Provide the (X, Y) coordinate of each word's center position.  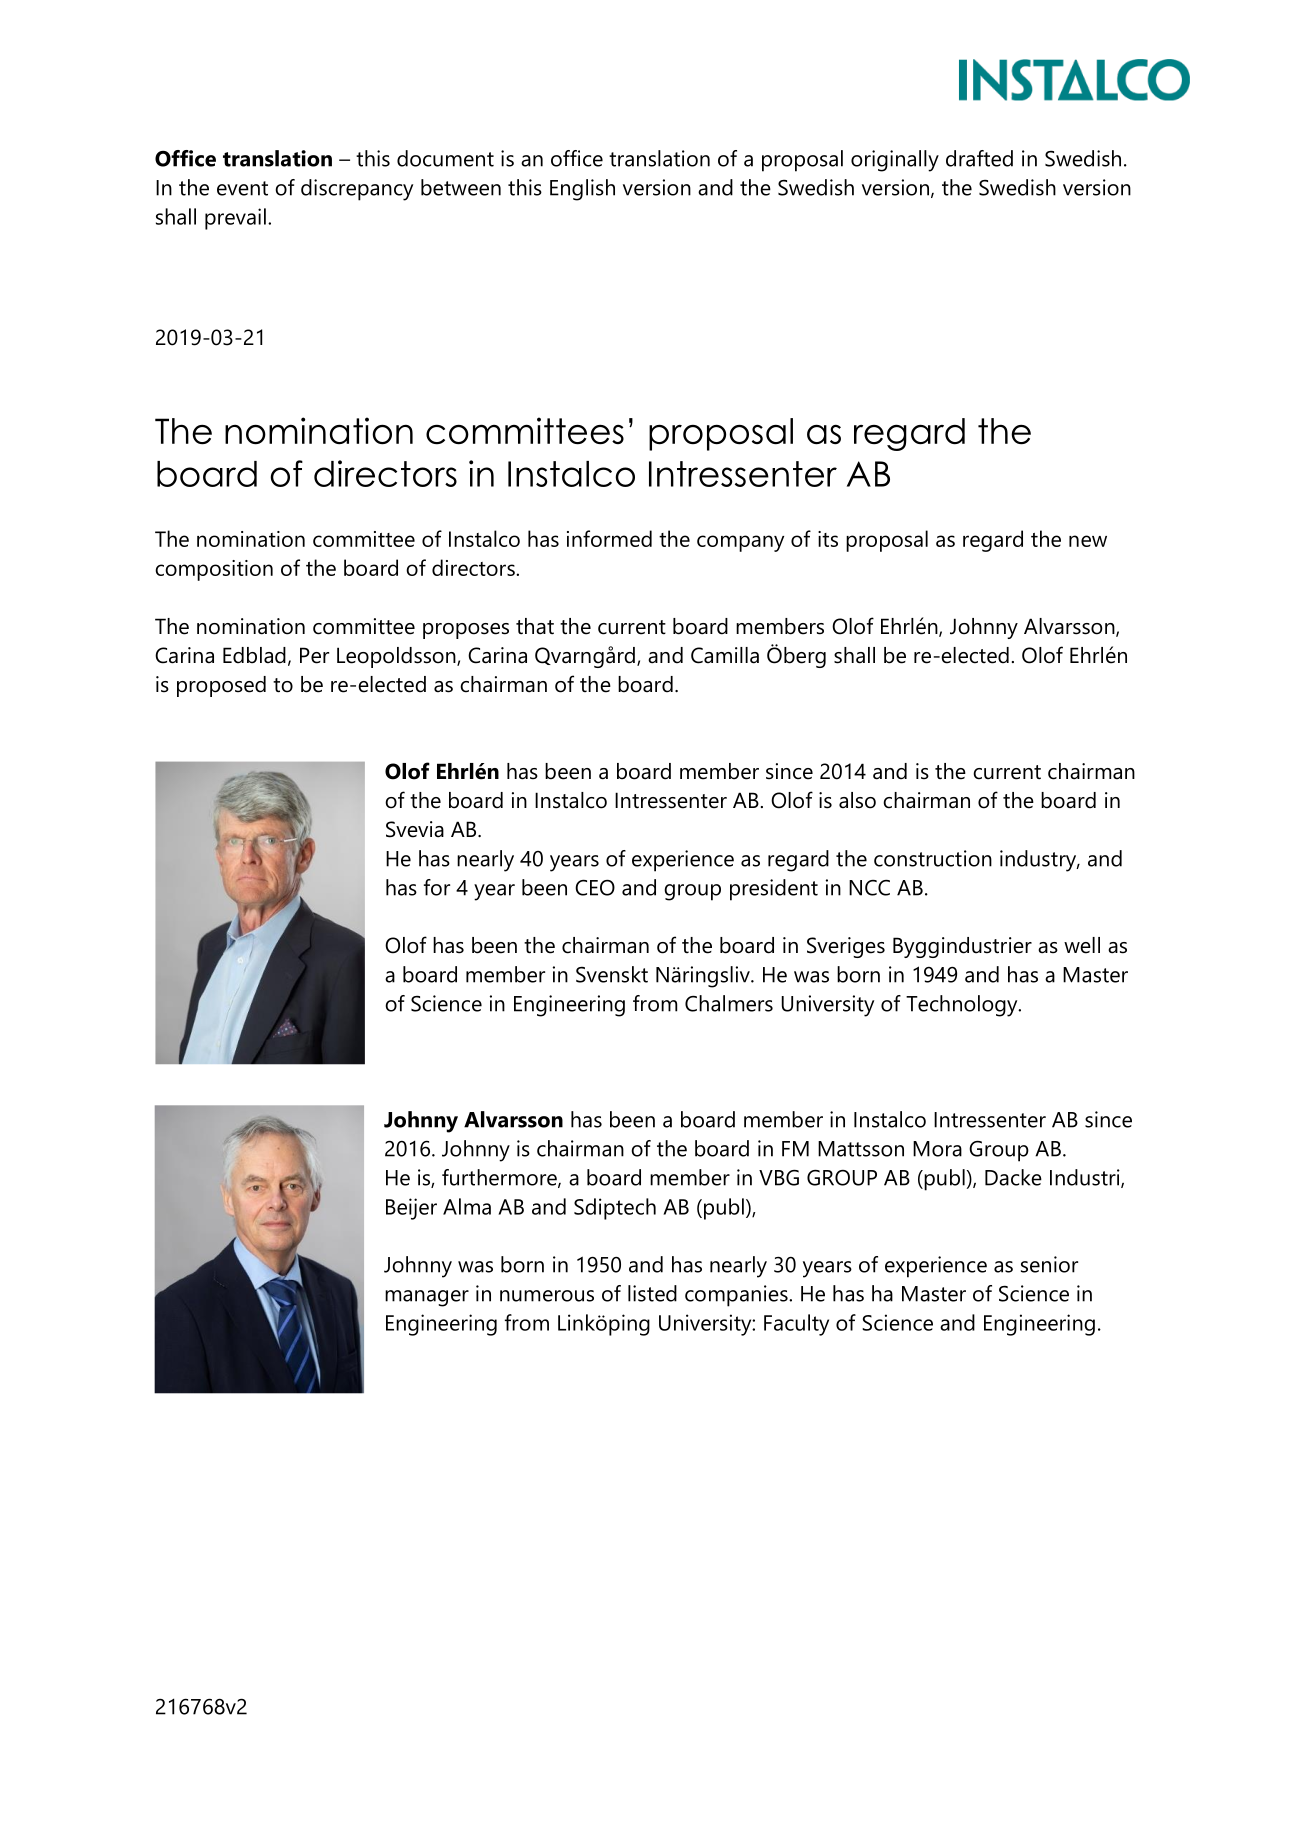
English (582, 190)
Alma (467, 1206)
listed (652, 1293)
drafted (979, 158)
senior (1049, 1264)
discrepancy (357, 190)
